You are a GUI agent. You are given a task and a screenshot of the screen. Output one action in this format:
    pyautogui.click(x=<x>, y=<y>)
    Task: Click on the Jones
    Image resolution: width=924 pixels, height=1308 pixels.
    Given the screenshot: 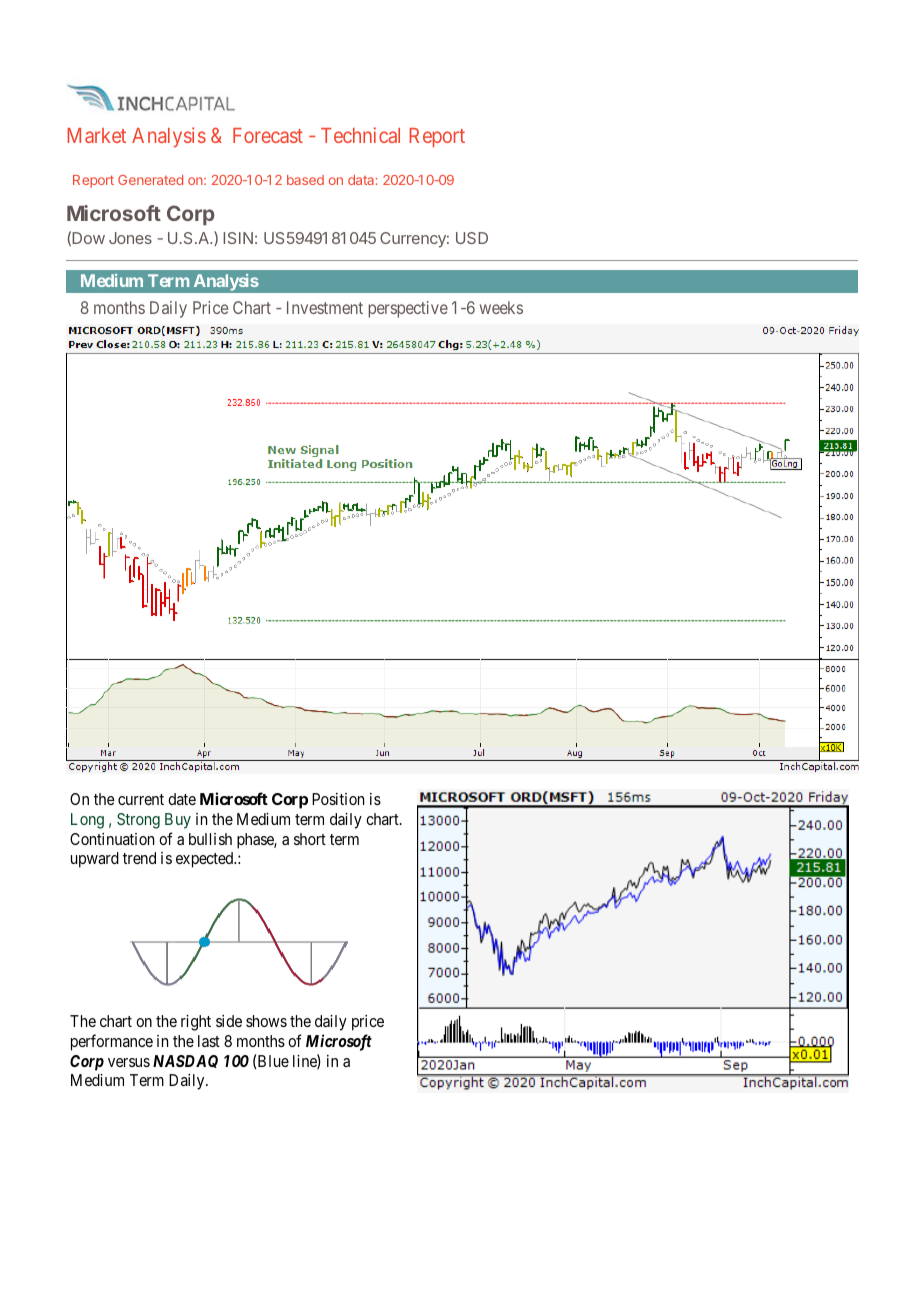 What is the action you would take?
    pyautogui.click(x=130, y=238)
